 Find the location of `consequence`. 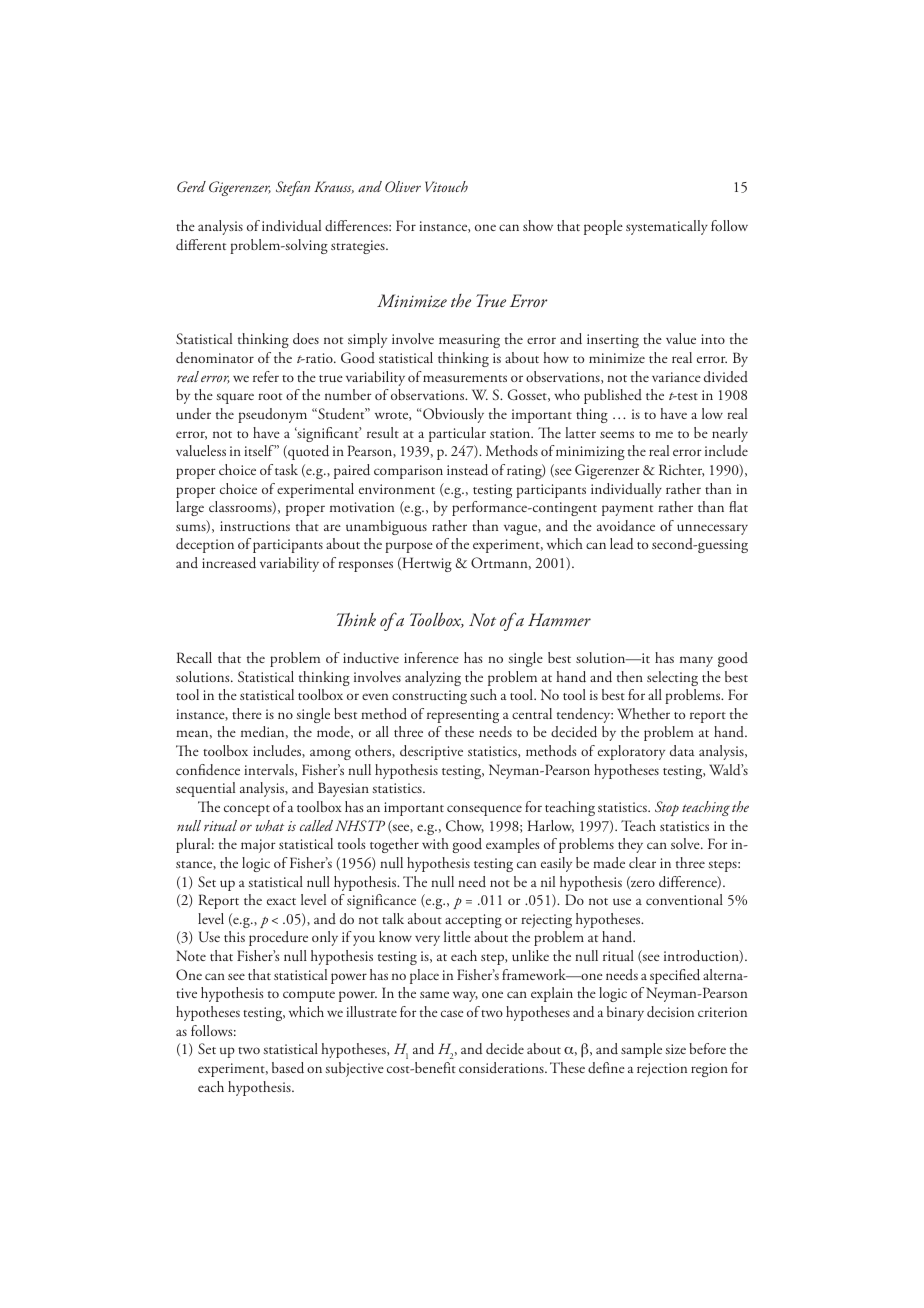

consequence is located at coordinates (484, 810).
